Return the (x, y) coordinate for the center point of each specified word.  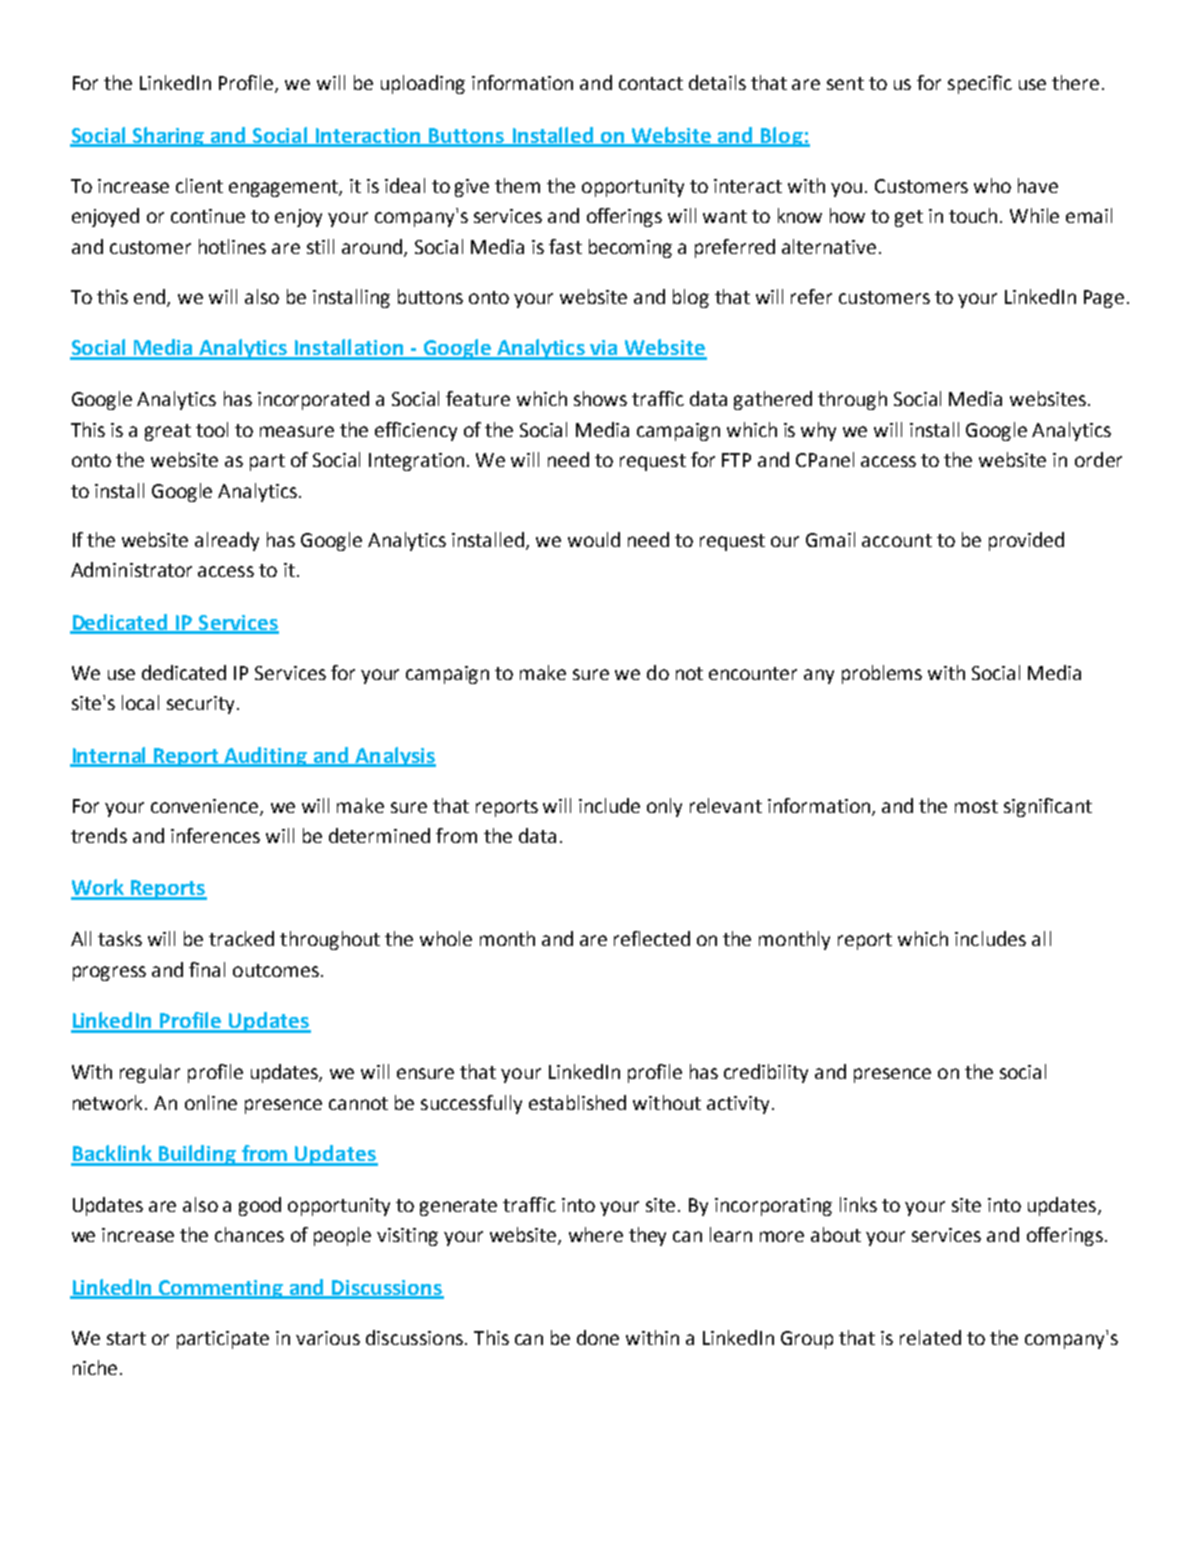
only (664, 807)
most (976, 806)
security (200, 705)
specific (980, 84)
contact (651, 83)
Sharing (168, 137)
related (930, 1337)
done (598, 1337)
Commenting (221, 1289)
